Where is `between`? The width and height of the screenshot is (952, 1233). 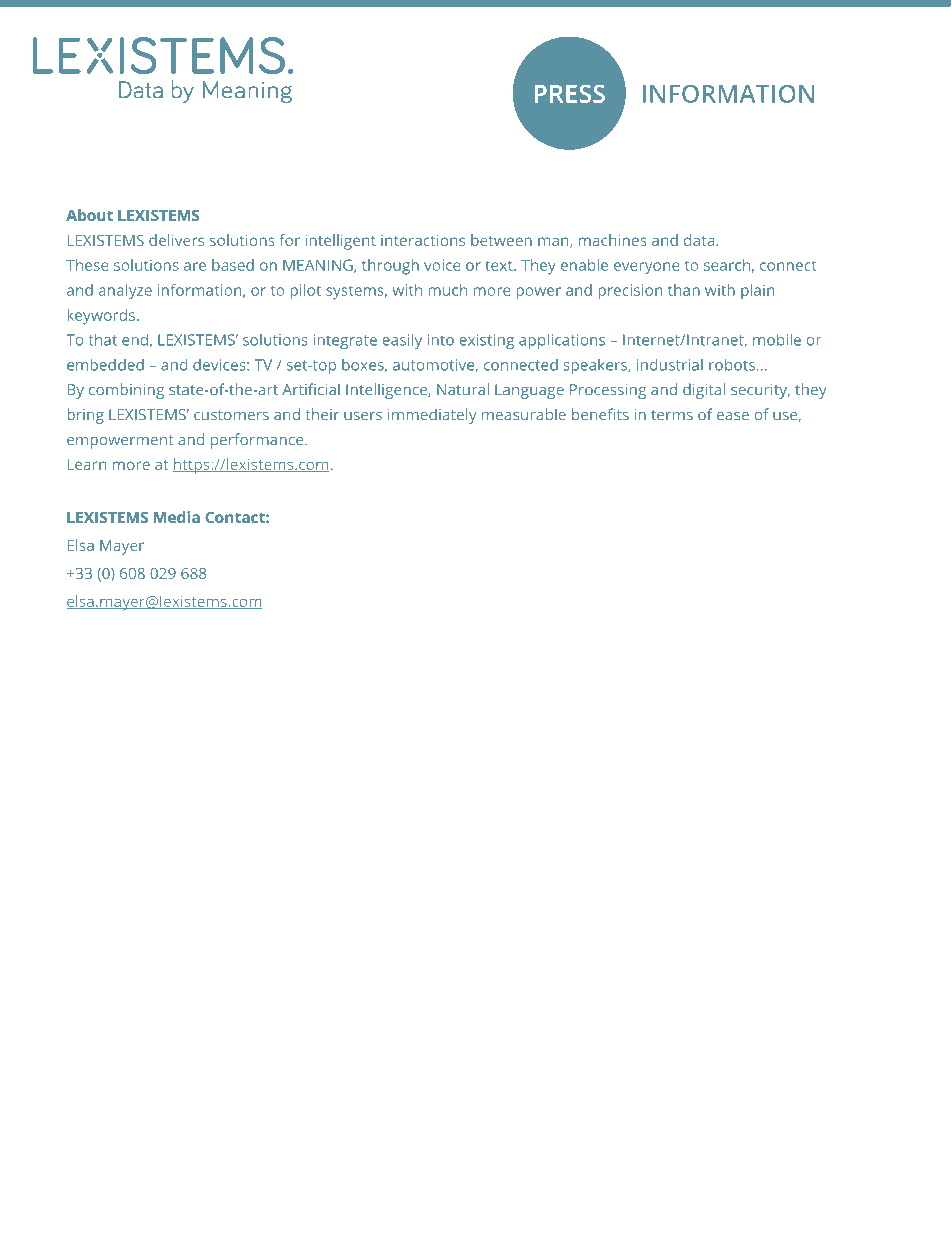
between is located at coordinates (501, 240).
